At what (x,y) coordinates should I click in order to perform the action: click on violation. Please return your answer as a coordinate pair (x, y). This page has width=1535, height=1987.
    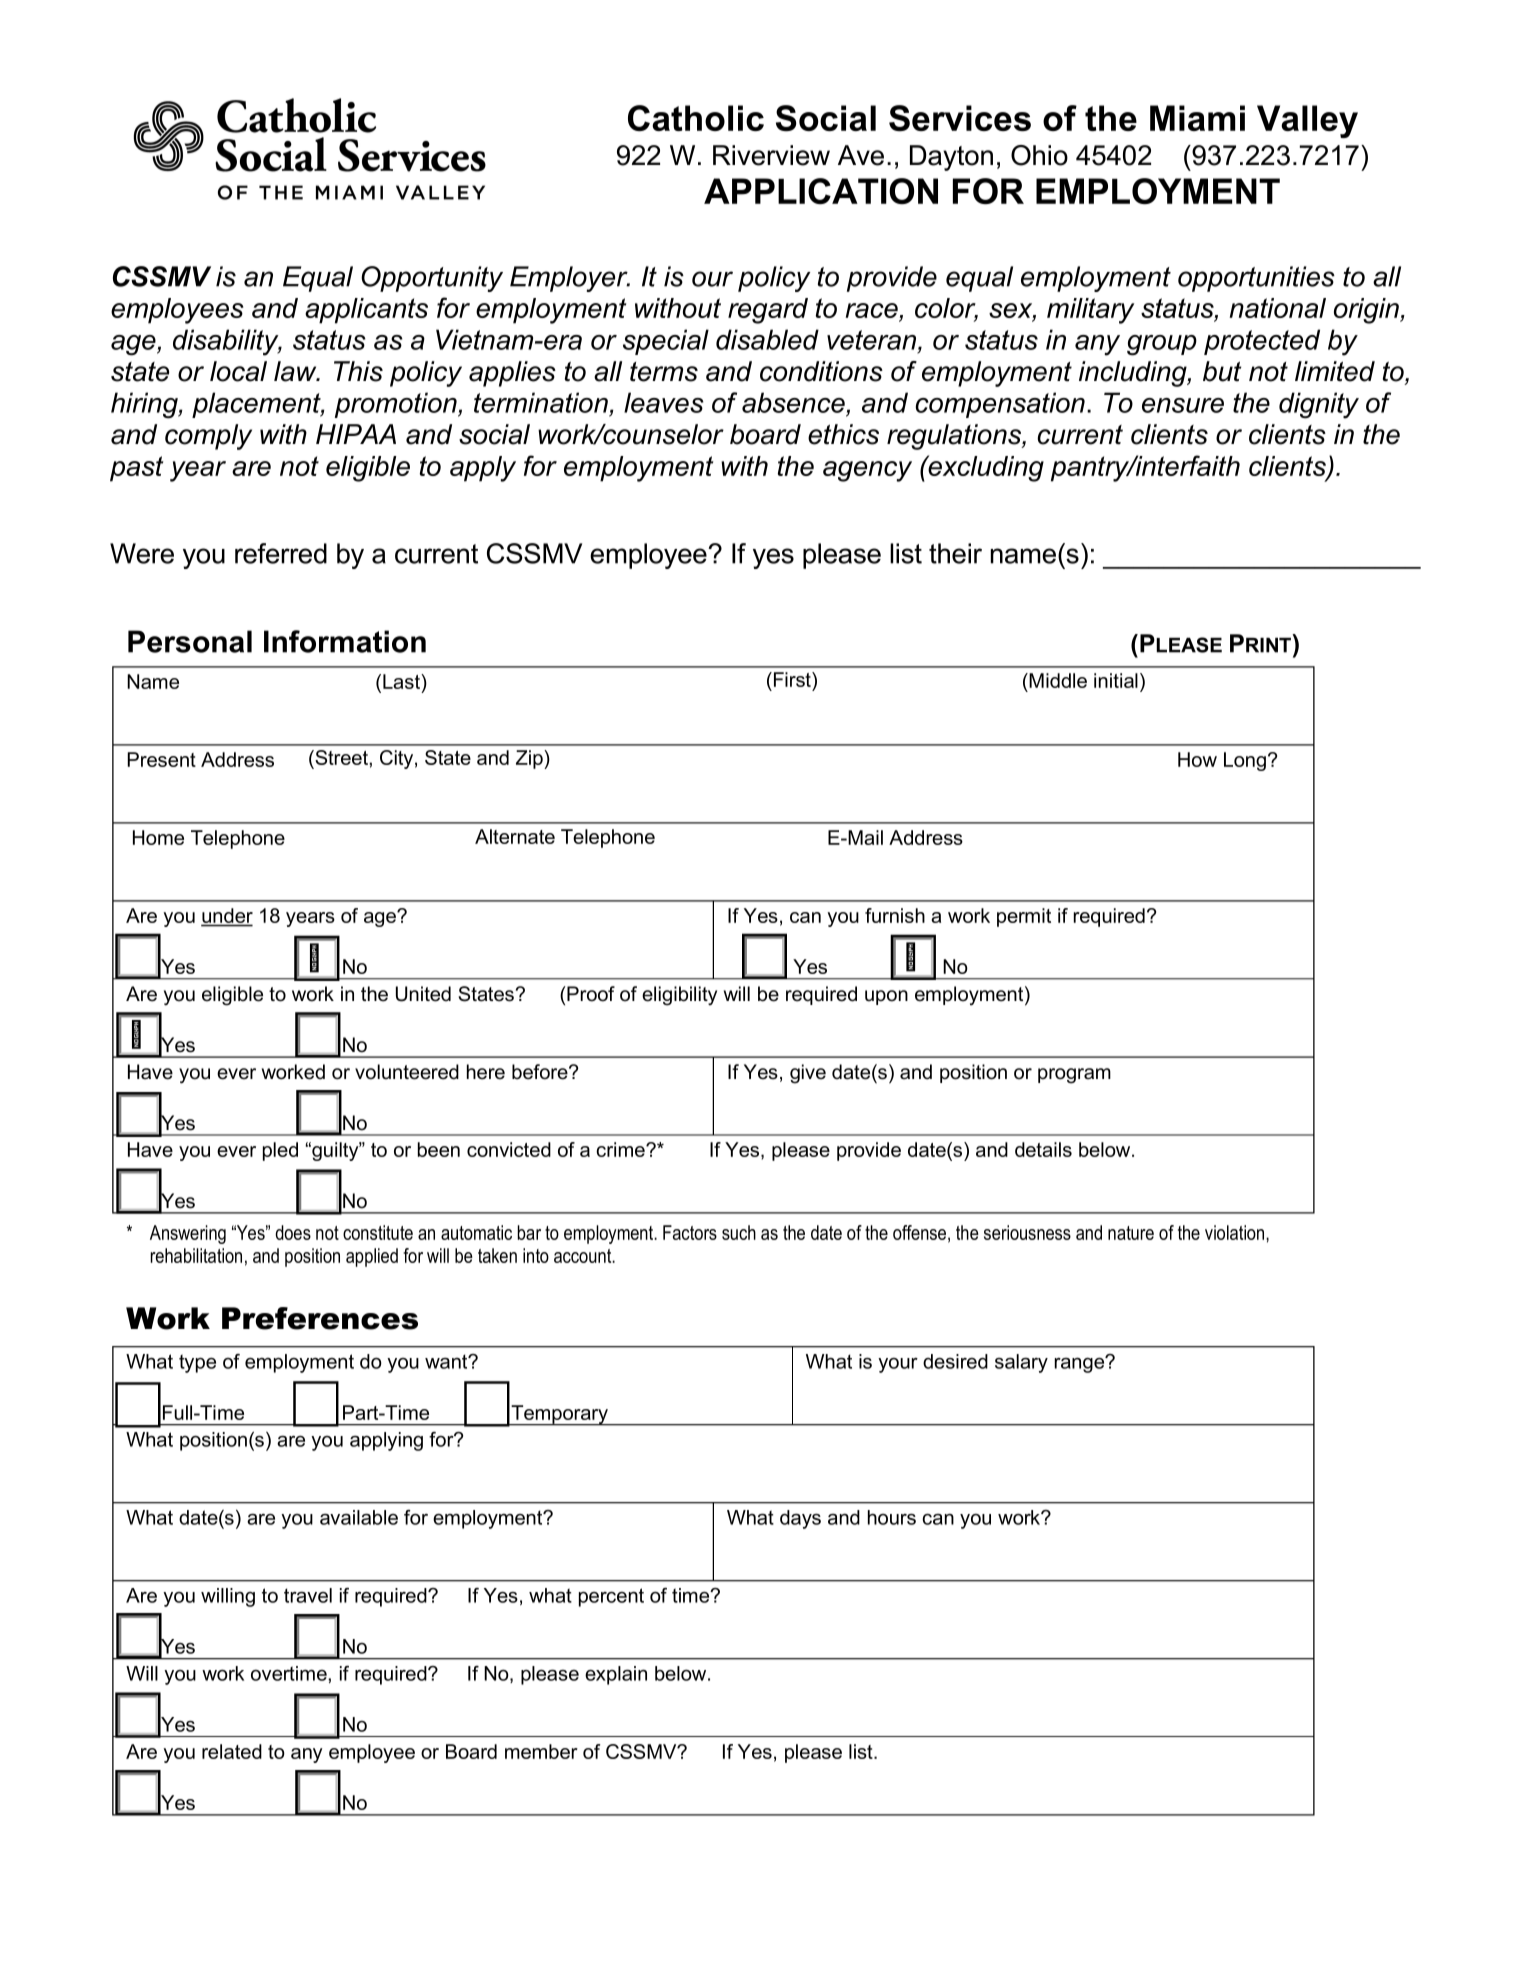
    Looking at the image, I should click on (1236, 1232).
